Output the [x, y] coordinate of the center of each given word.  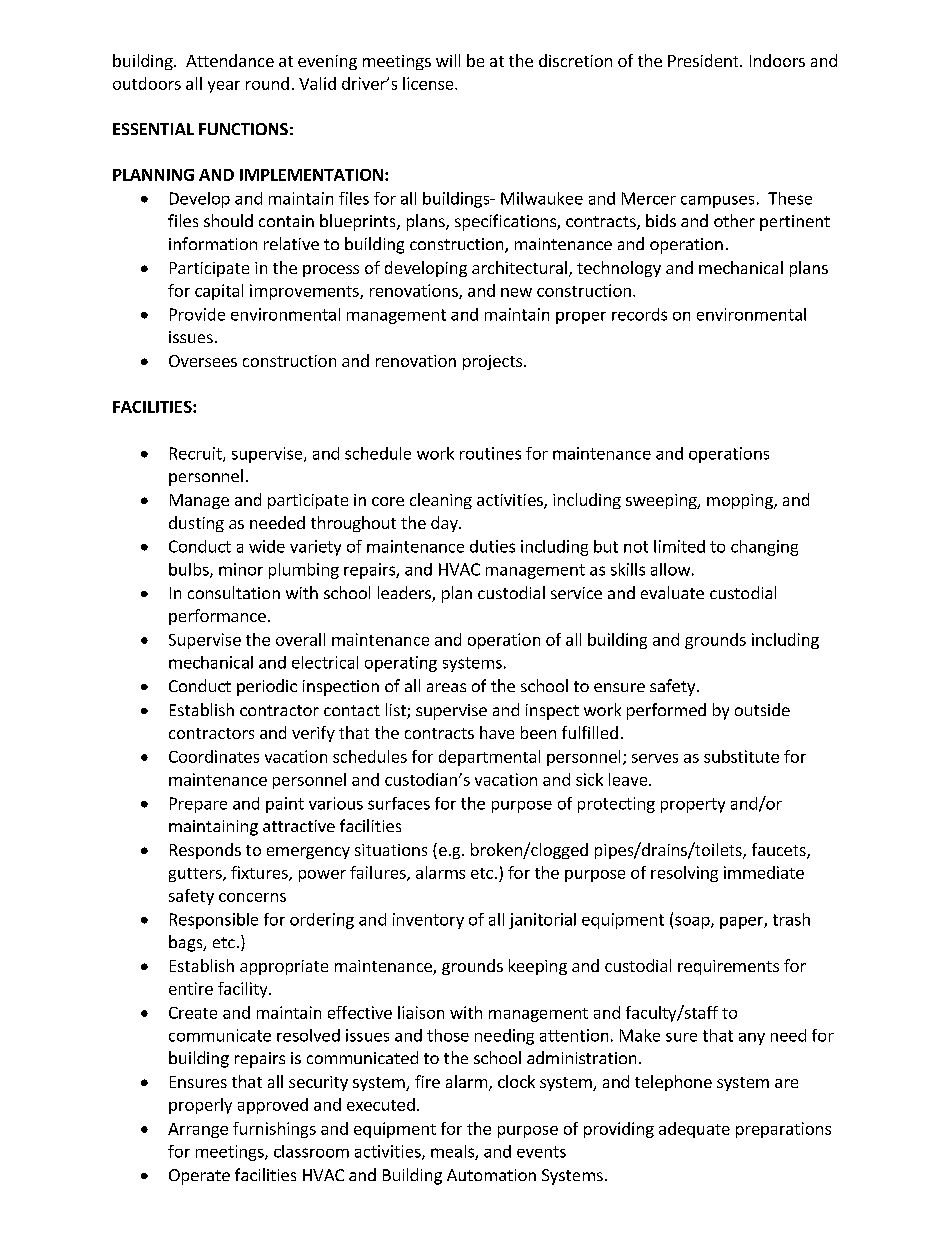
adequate [694, 1130]
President [704, 60]
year [224, 87]
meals [453, 1152]
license [429, 83]
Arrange [198, 1130]
